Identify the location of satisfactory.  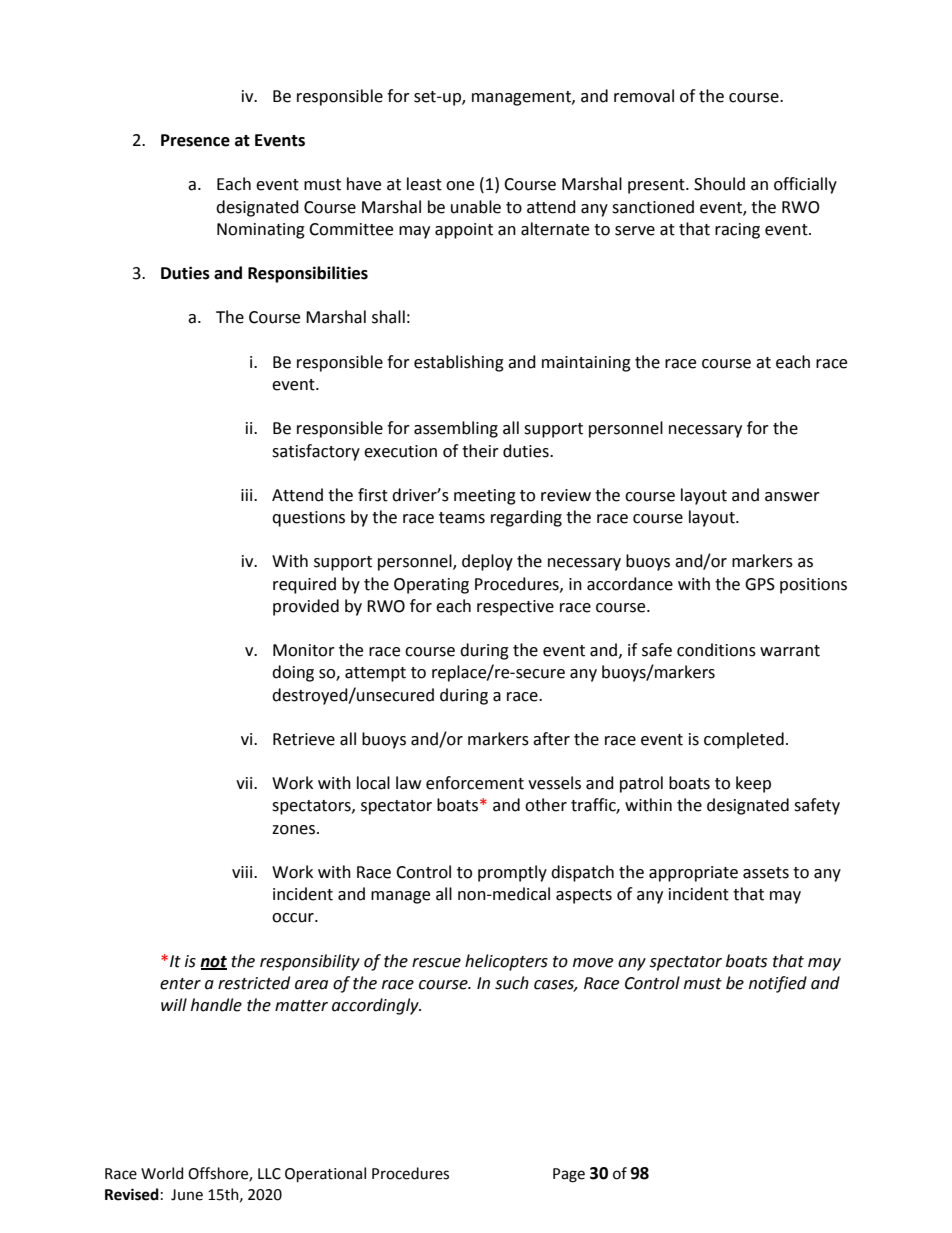
(316, 452).
